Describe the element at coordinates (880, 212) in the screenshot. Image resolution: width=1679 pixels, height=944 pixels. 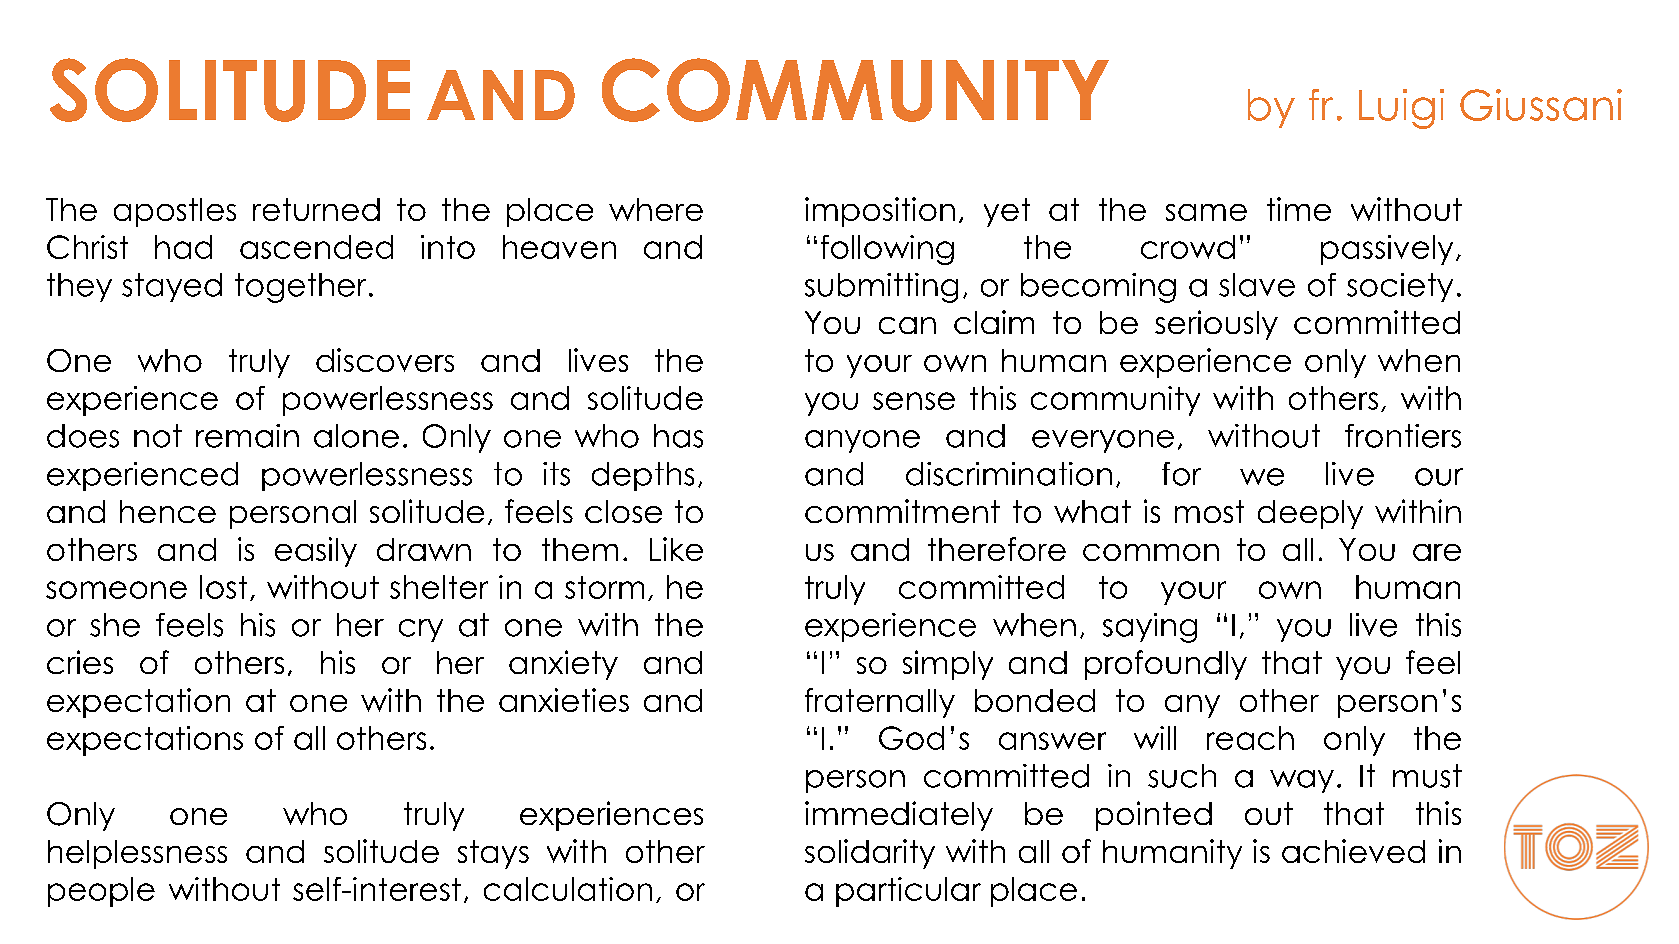
I see `imposition` at that location.
